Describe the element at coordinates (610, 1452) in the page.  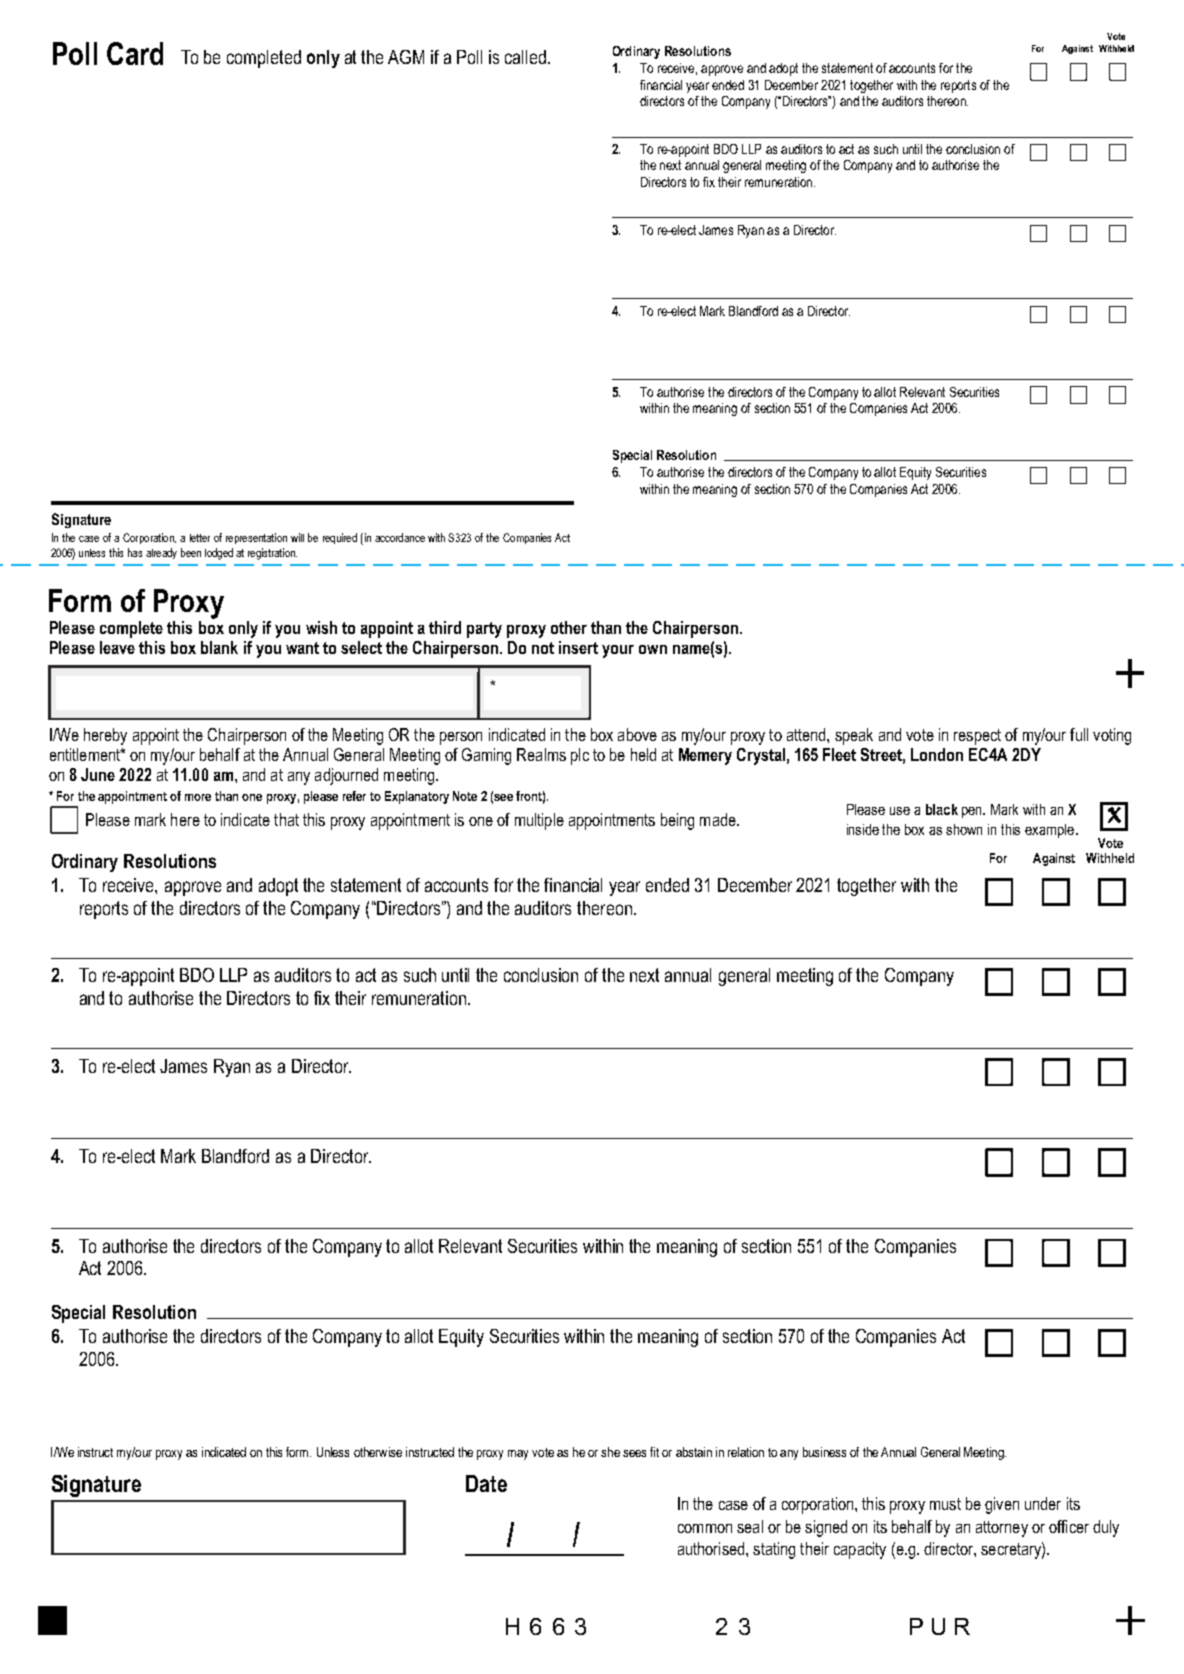
I see `she` at that location.
